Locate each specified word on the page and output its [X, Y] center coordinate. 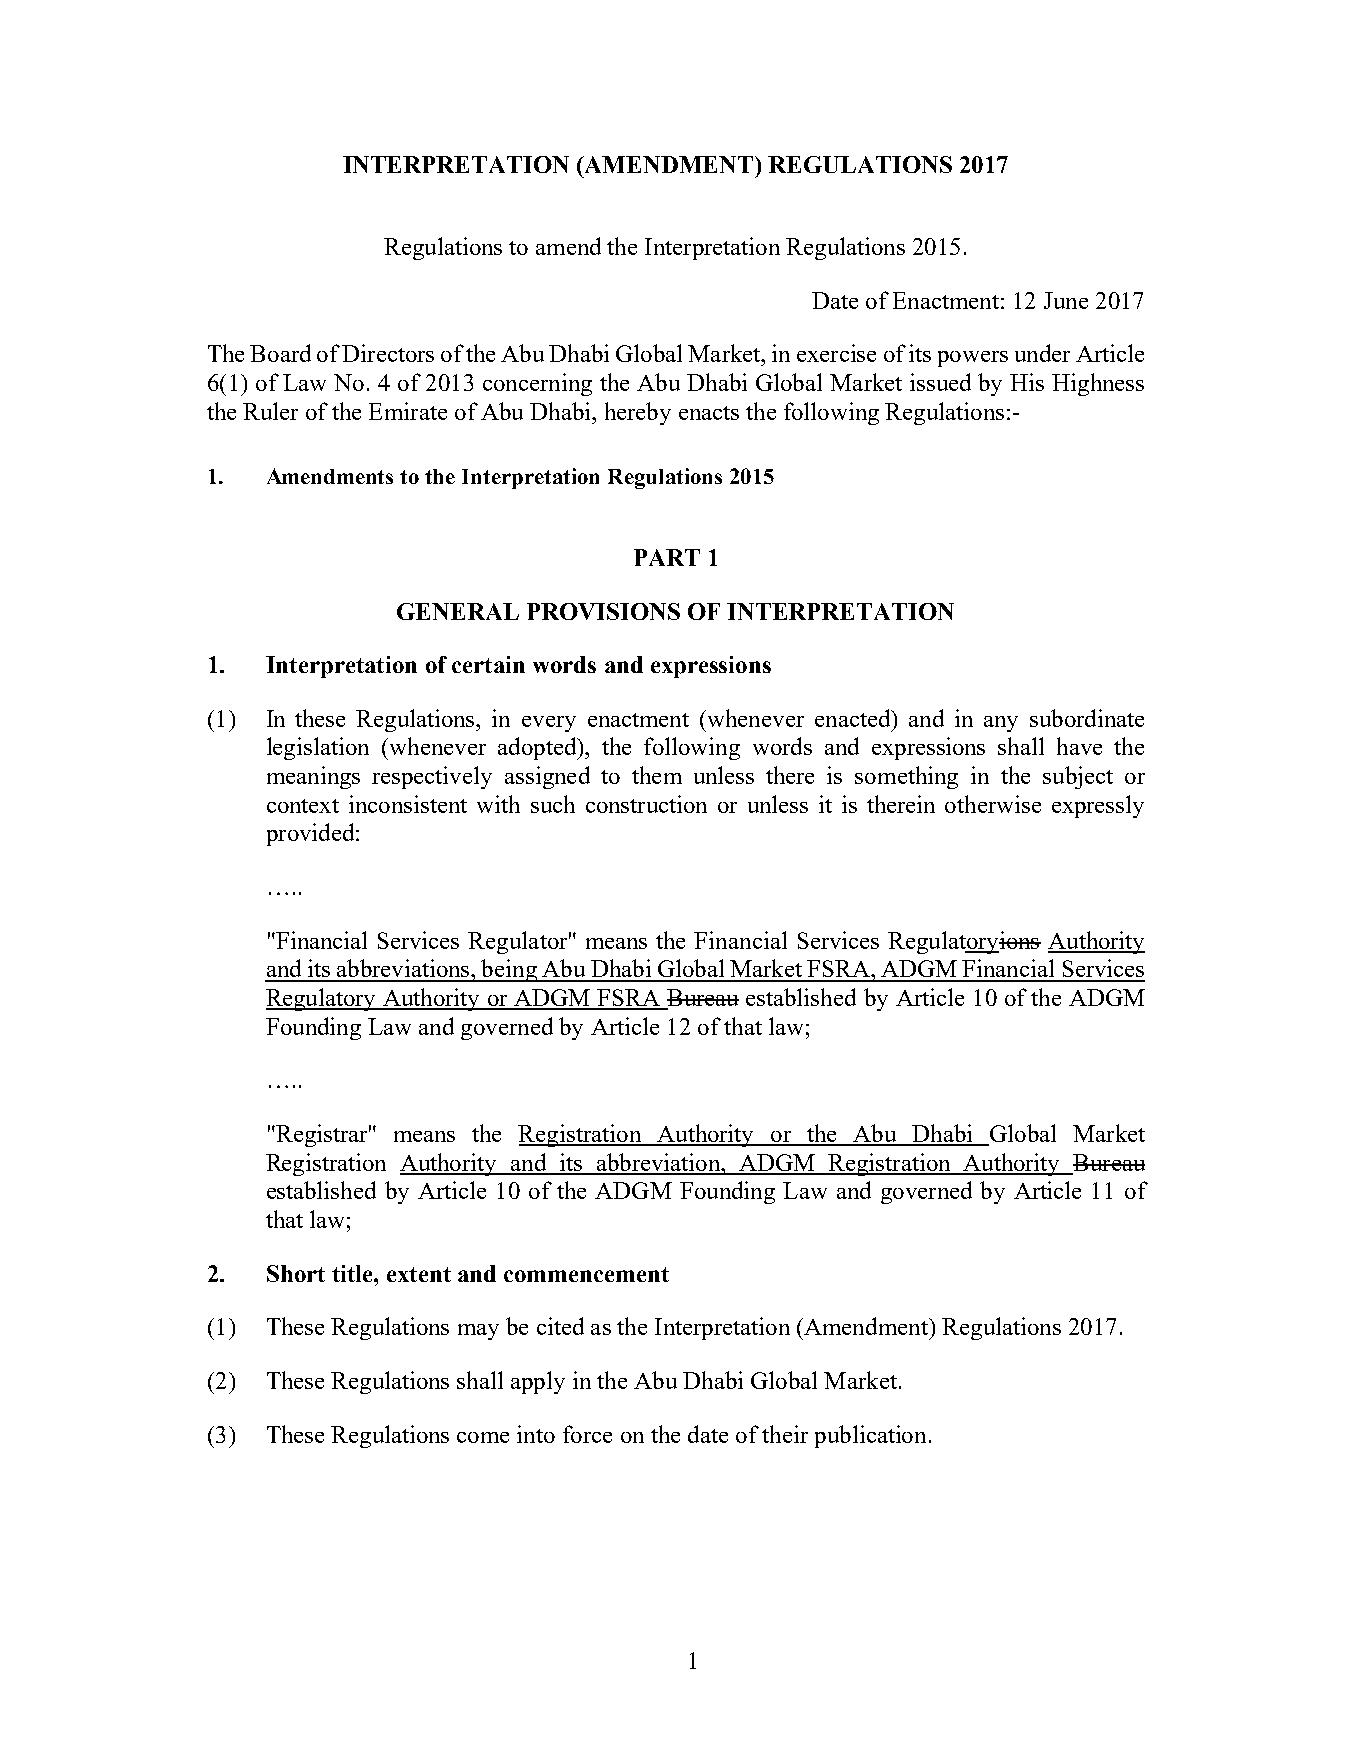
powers [973, 359]
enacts [709, 413]
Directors [388, 353]
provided [312, 834]
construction [646, 804]
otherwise [993, 804]
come [483, 1437]
